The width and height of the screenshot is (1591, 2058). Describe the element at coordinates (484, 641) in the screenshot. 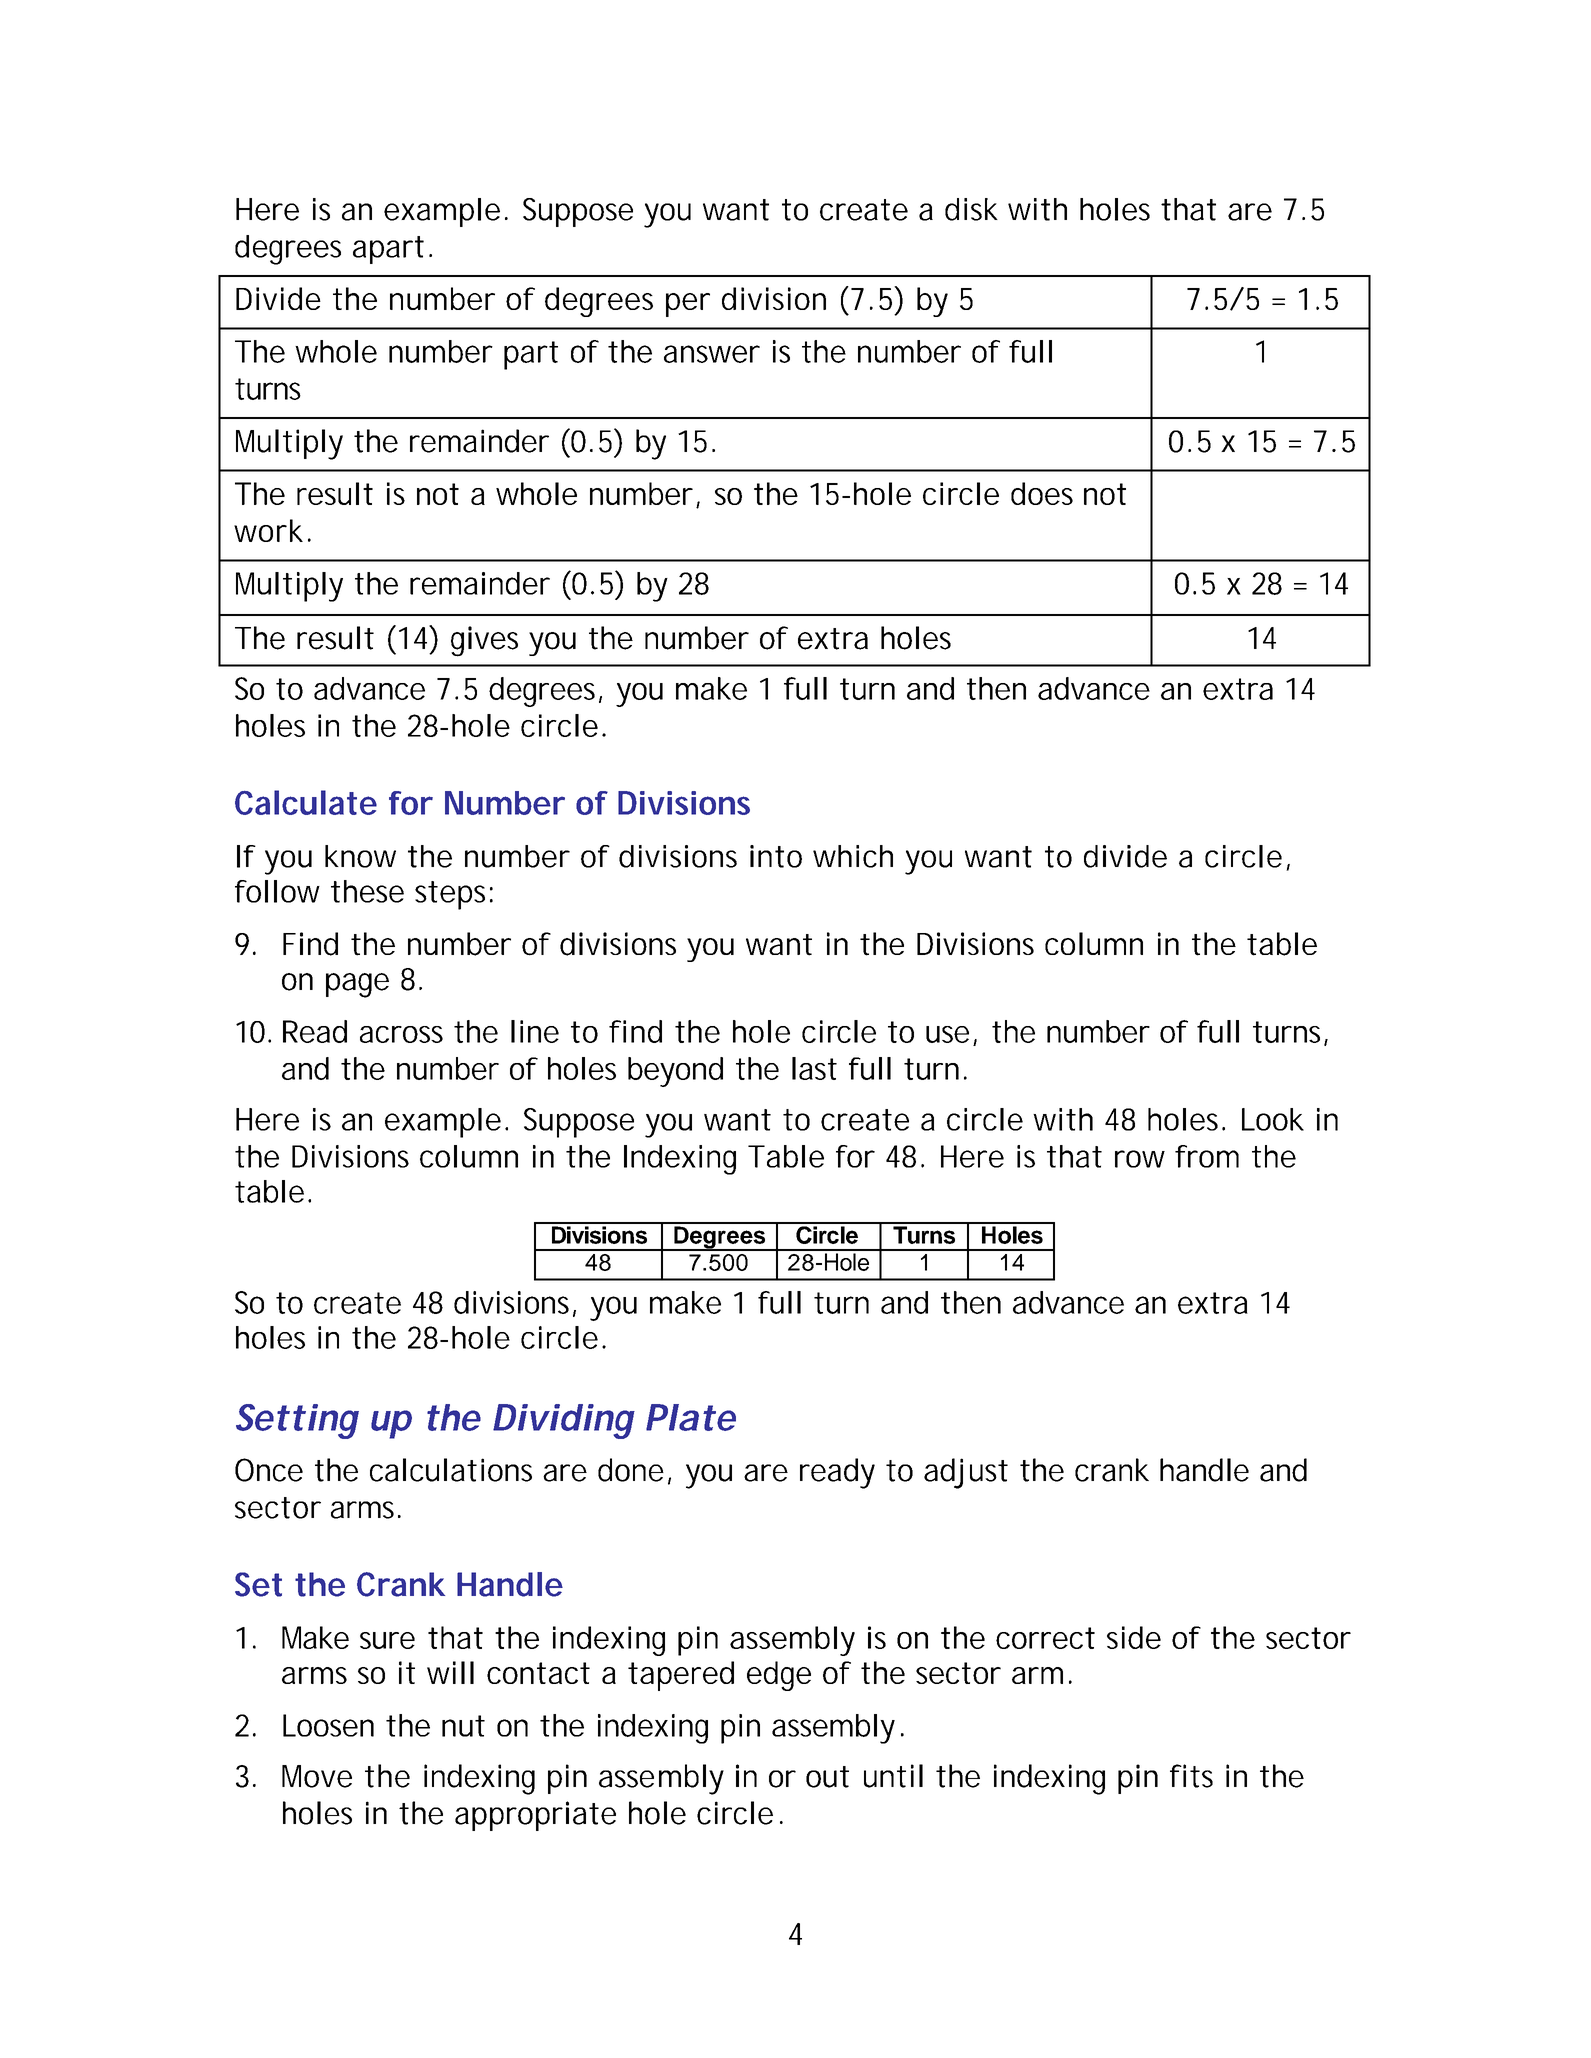

I see `gives` at that location.
